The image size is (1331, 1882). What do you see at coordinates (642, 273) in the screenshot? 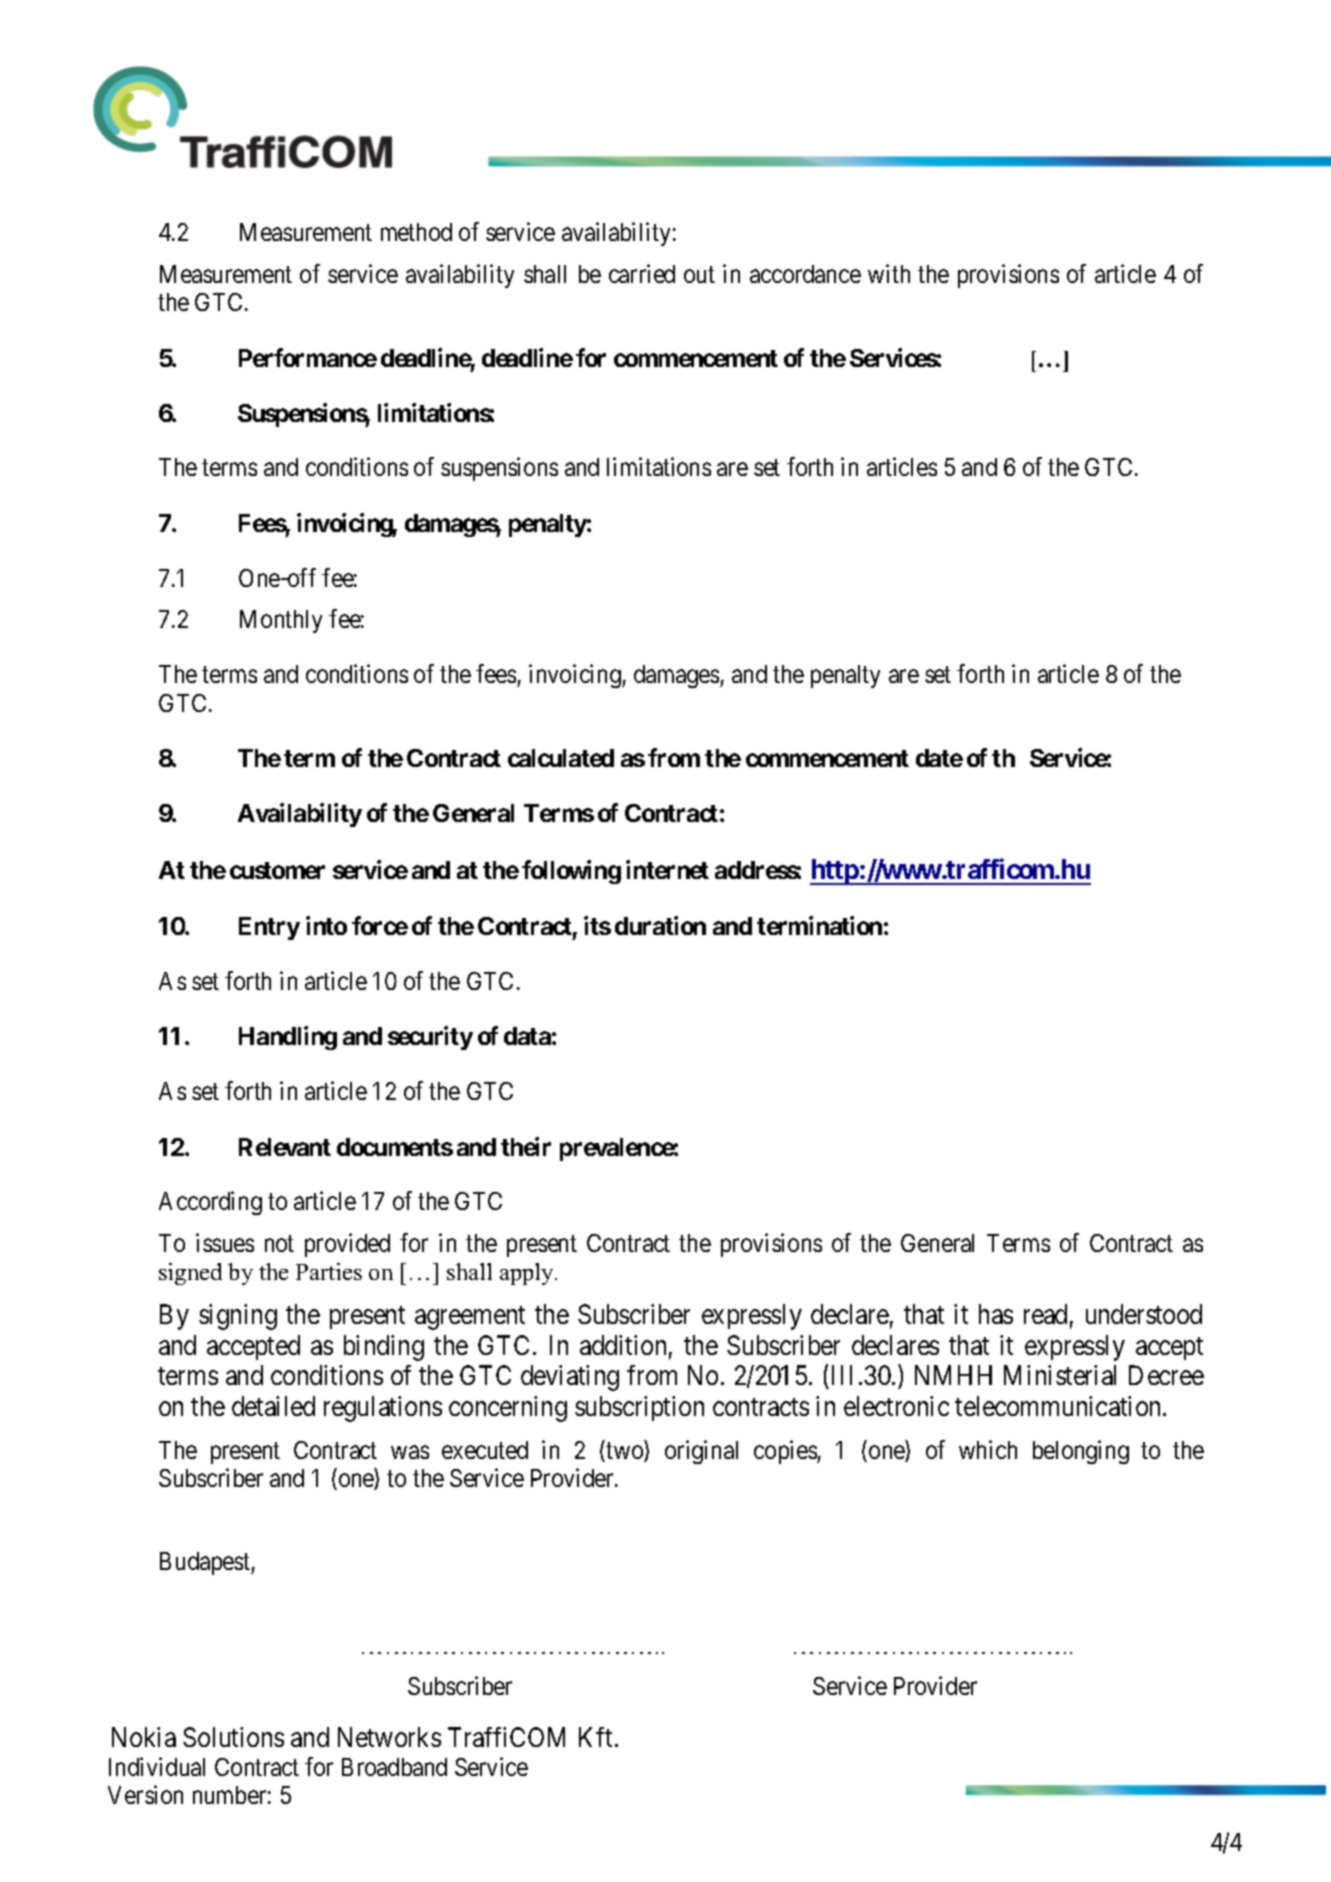
I see `carried` at bounding box center [642, 273].
